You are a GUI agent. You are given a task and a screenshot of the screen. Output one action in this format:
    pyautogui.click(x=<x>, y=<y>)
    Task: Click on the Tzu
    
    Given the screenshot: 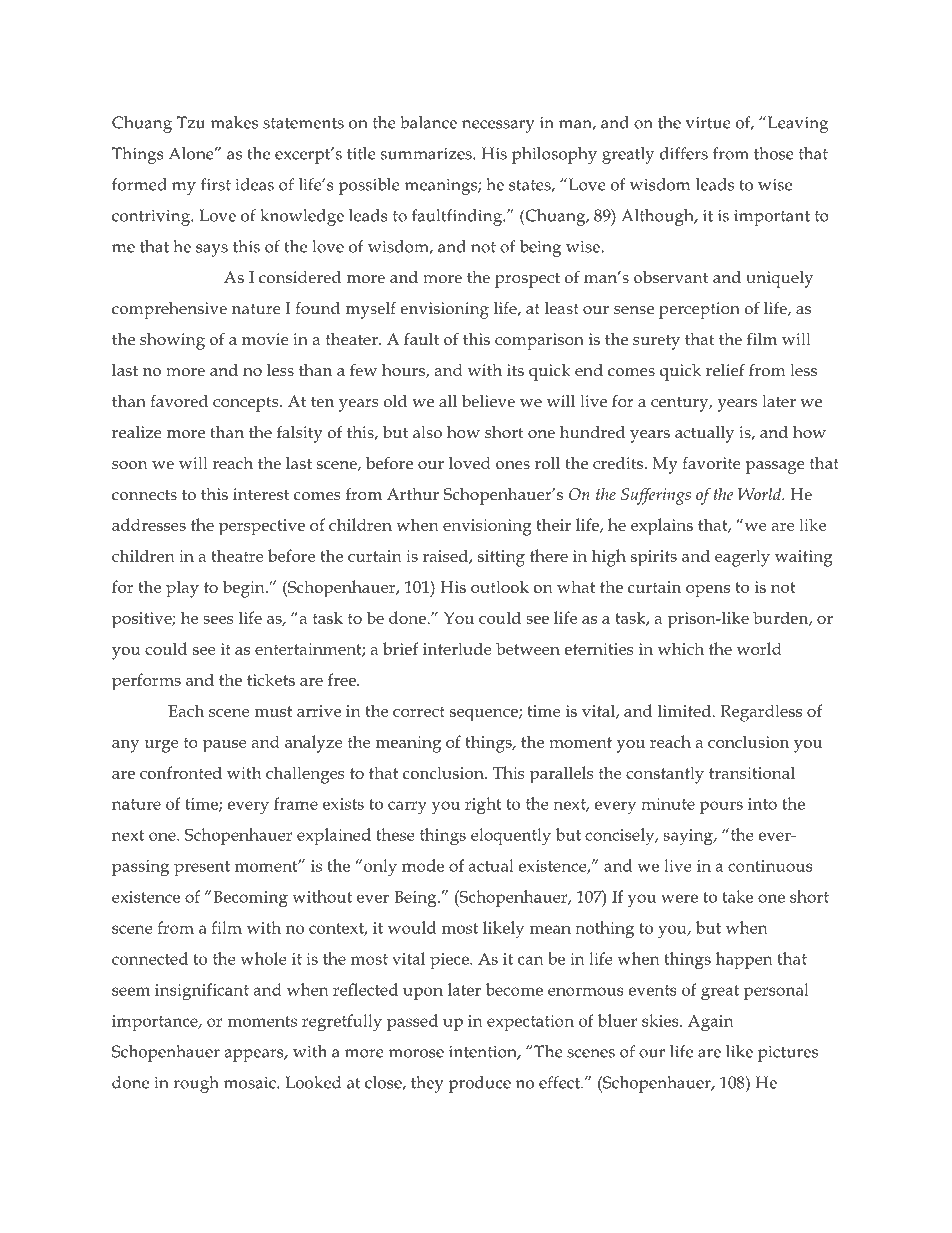 What is the action you would take?
    pyautogui.click(x=191, y=122)
